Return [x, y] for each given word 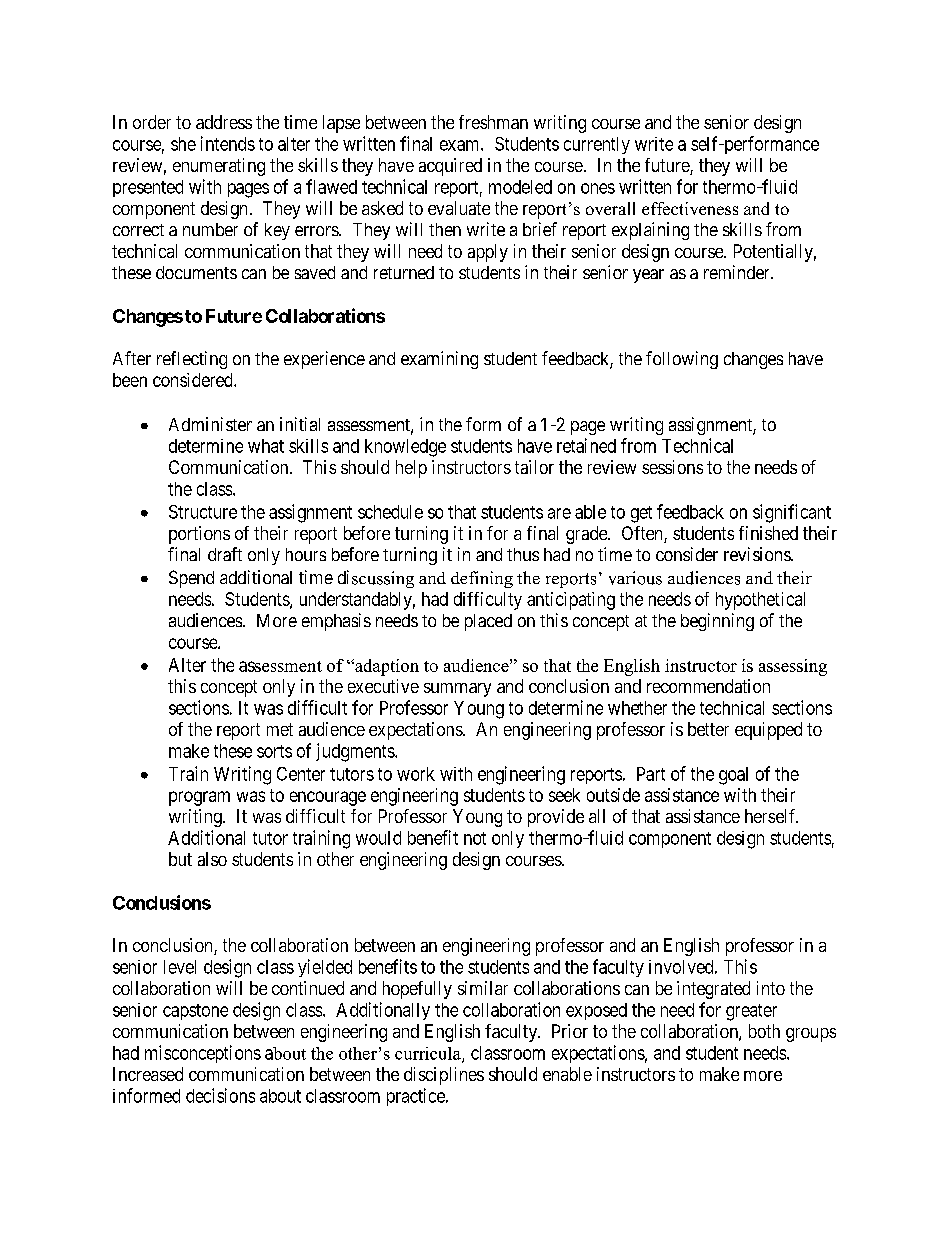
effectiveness [690, 208]
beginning [717, 622]
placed [488, 622]
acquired [450, 167]
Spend [191, 579]
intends [228, 143]
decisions [220, 1095]
